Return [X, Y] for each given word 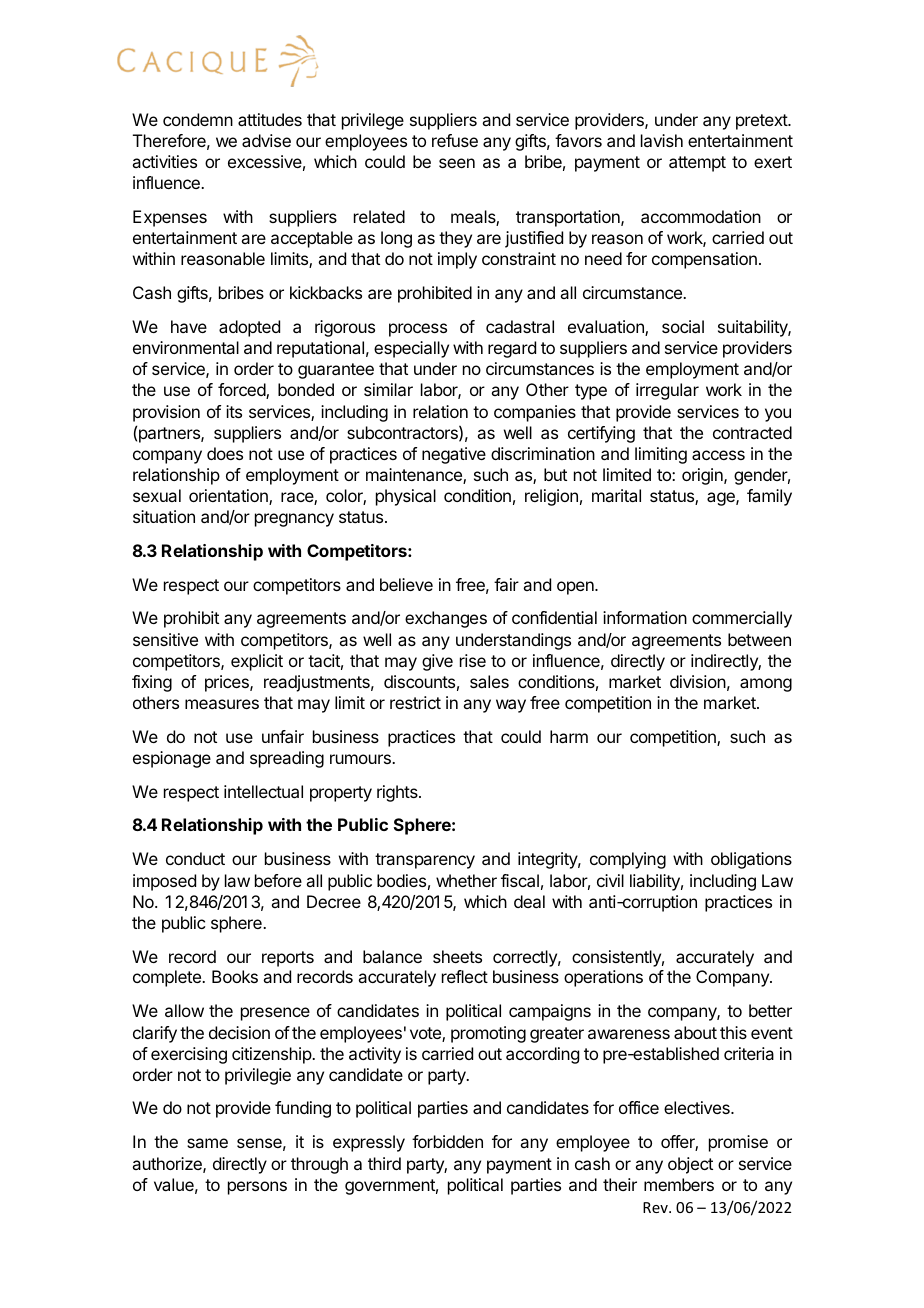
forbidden [447, 1141]
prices [228, 683]
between [759, 639]
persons [257, 1188]
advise [266, 140]
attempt [697, 164]
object [690, 1165]
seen [457, 163]
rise [473, 660]
